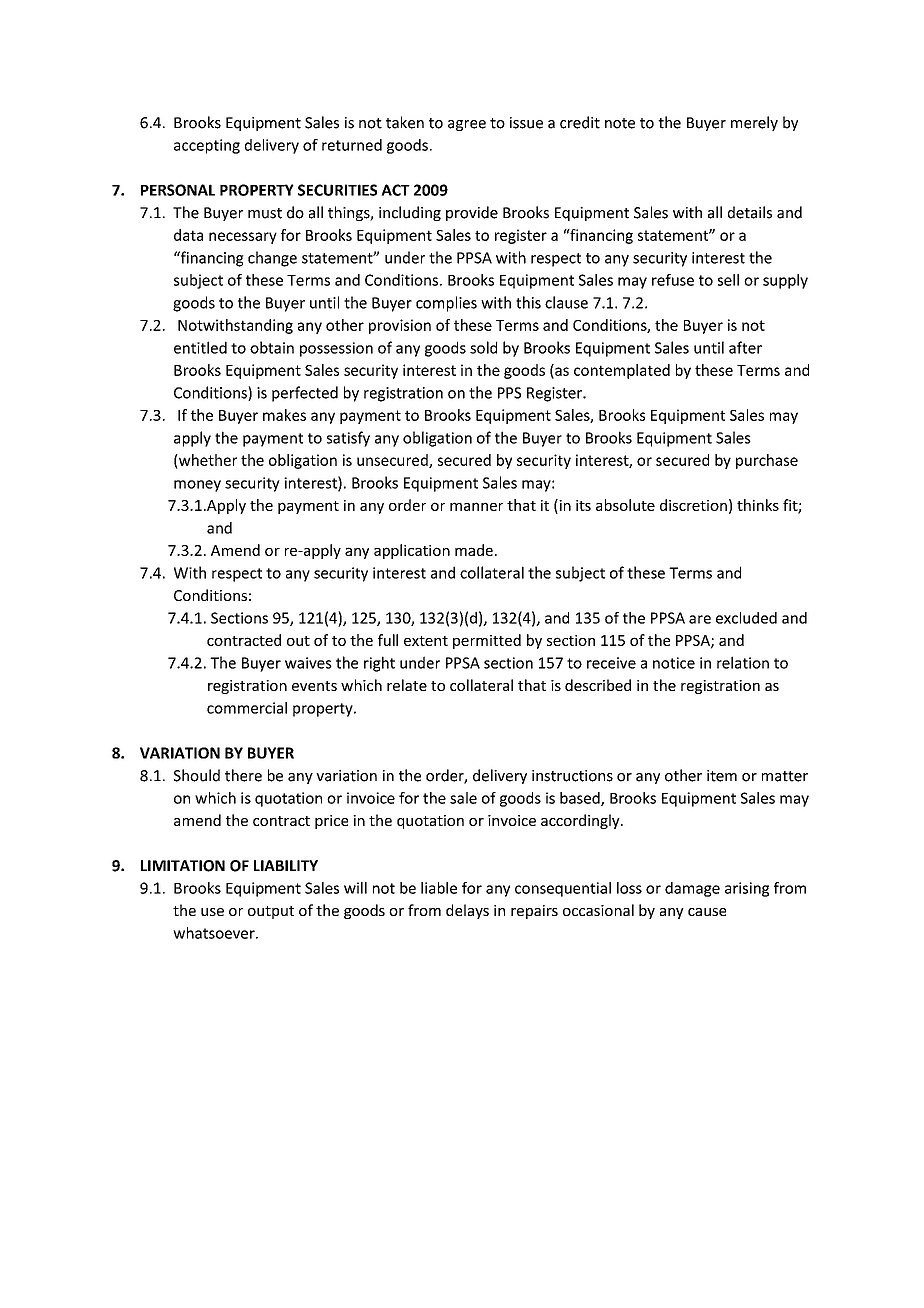 The image size is (924, 1308). What do you see at coordinates (467, 911) in the screenshot?
I see `delays` at bounding box center [467, 911].
